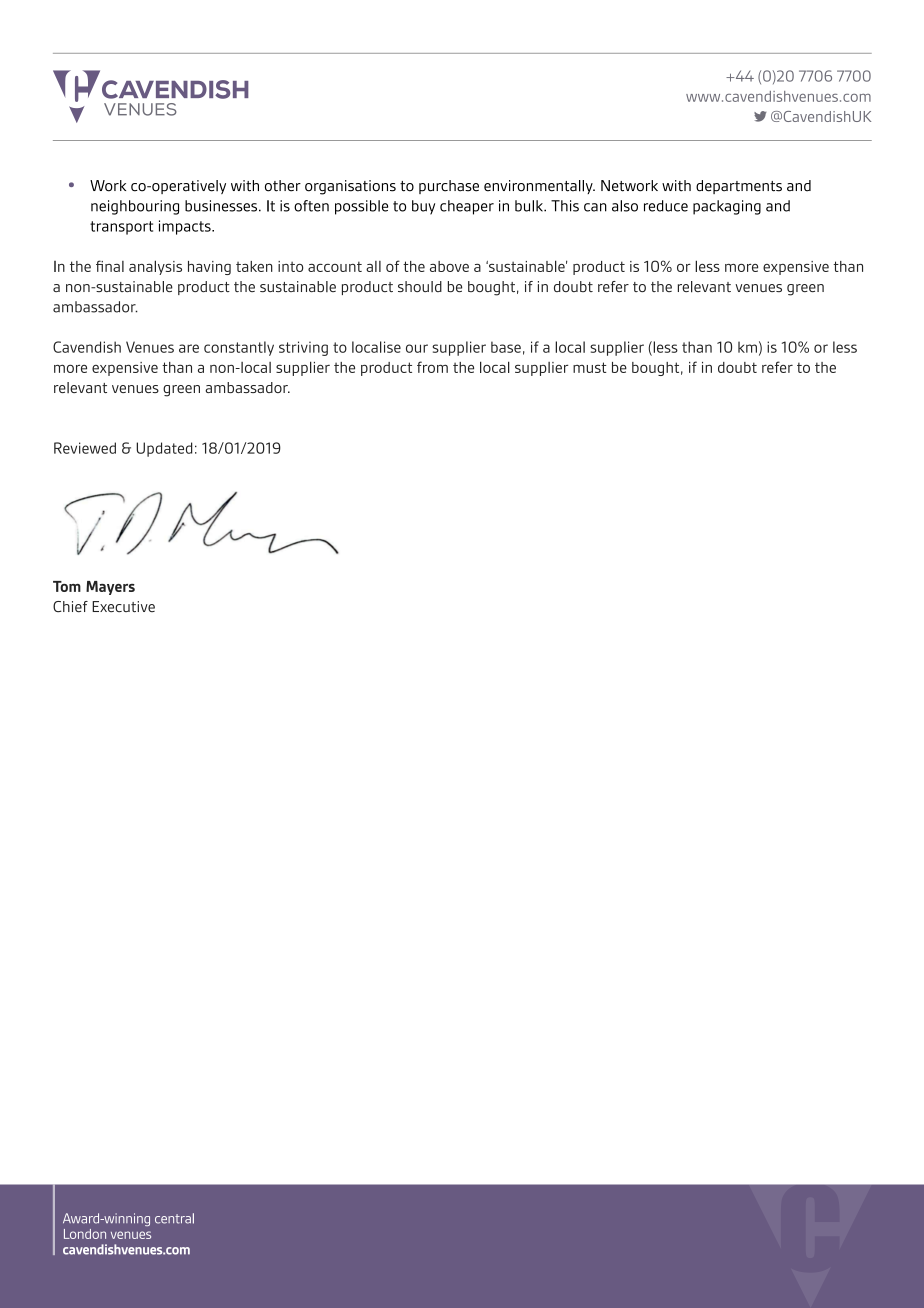 Image resolution: width=924 pixels, height=1308 pixels. Describe the element at coordinates (423, 207) in the document. I see `buy` at that location.
